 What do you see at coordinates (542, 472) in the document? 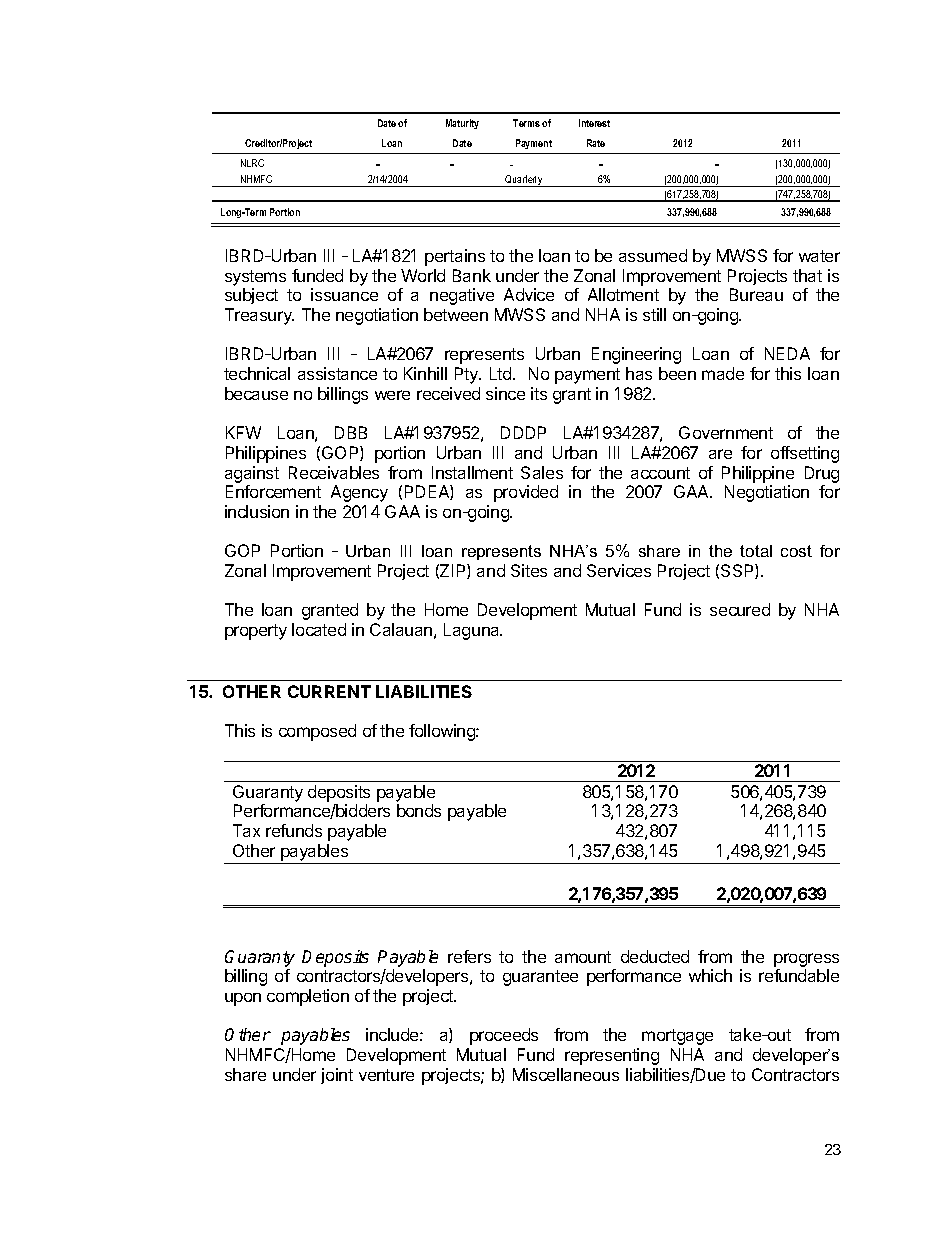
I see `Sales` at bounding box center [542, 472].
